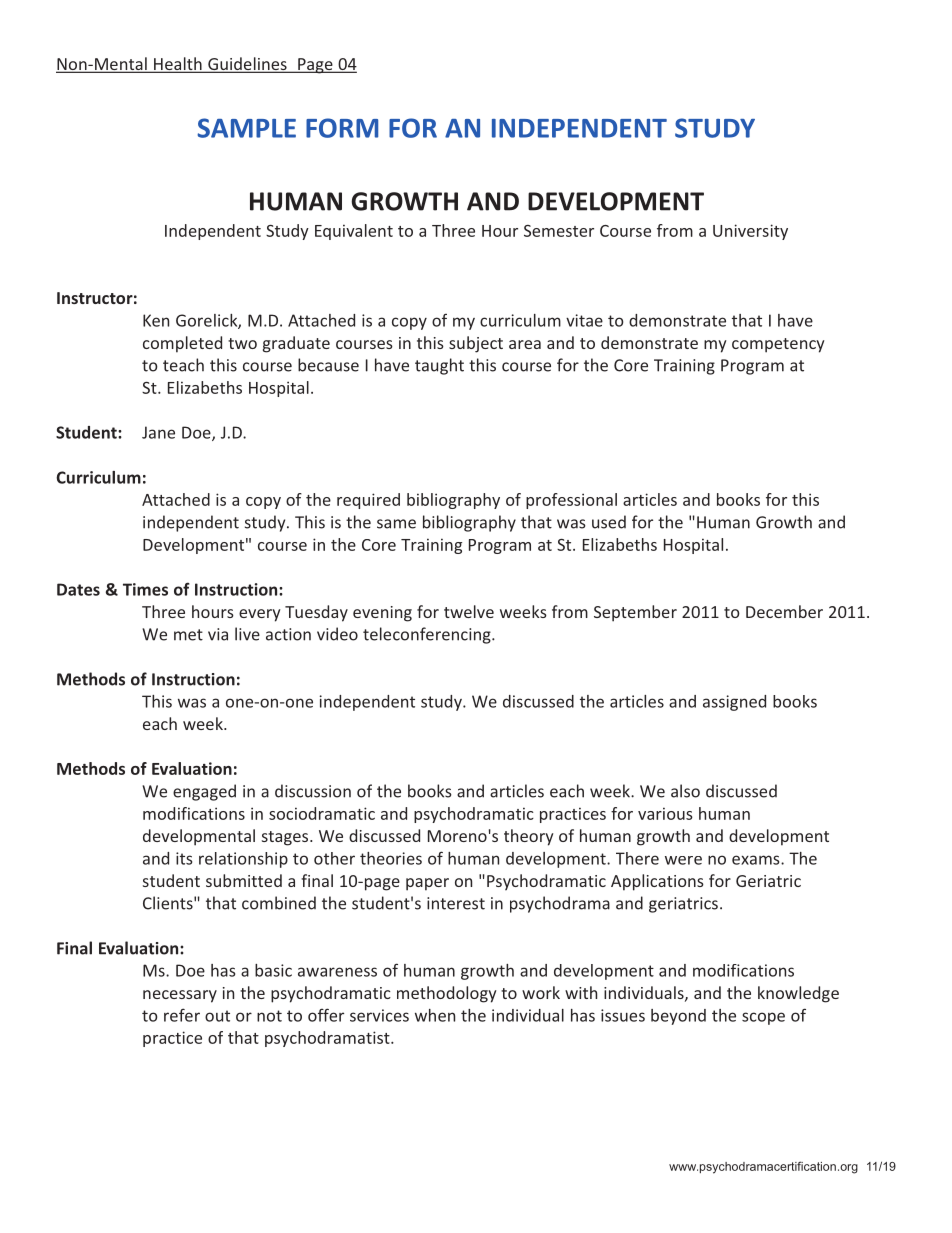  What do you see at coordinates (180, 996) in the document?
I see `necessary` at bounding box center [180, 996].
